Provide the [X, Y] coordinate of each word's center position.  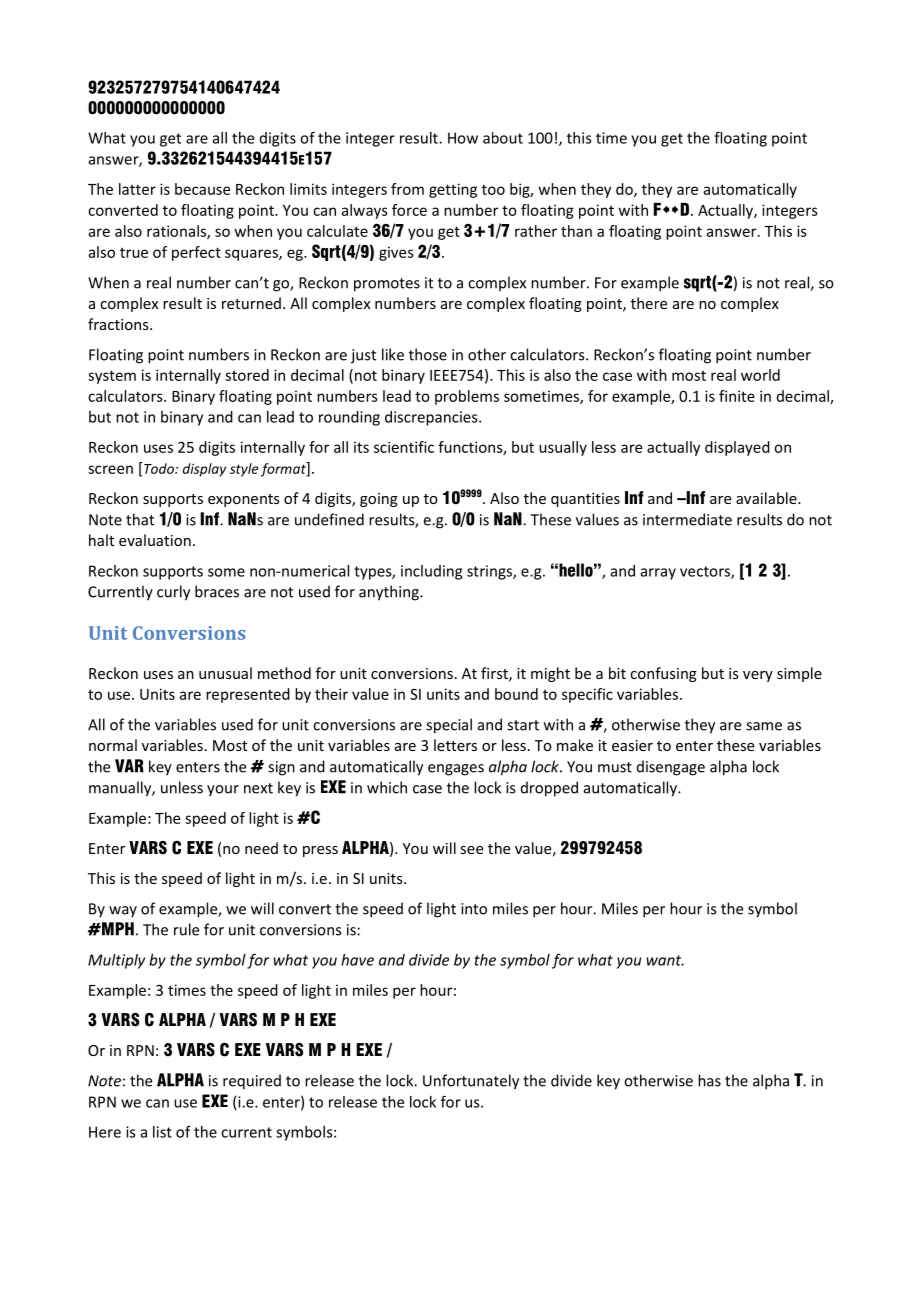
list [162, 1132]
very [758, 676]
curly [173, 593]
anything [390, 593]
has [709, 1080]
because [202, 189]
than [576, 231]
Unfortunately [471, 1082]
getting [453, 190]
